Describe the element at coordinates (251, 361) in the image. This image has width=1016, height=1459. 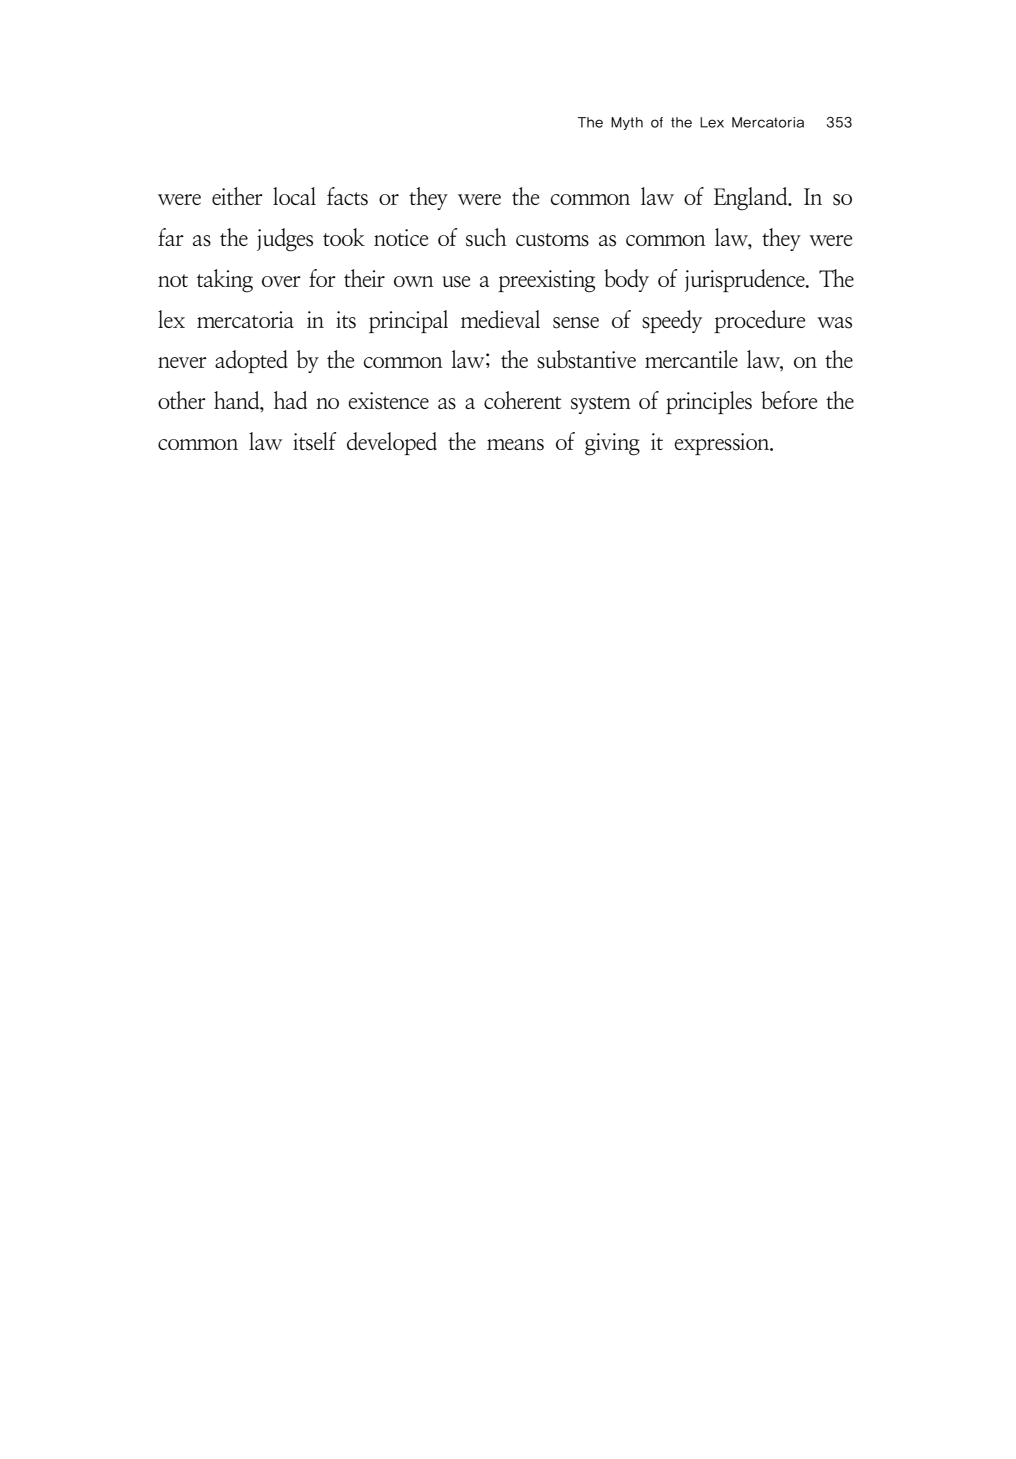
I see `adopted` at that location.
